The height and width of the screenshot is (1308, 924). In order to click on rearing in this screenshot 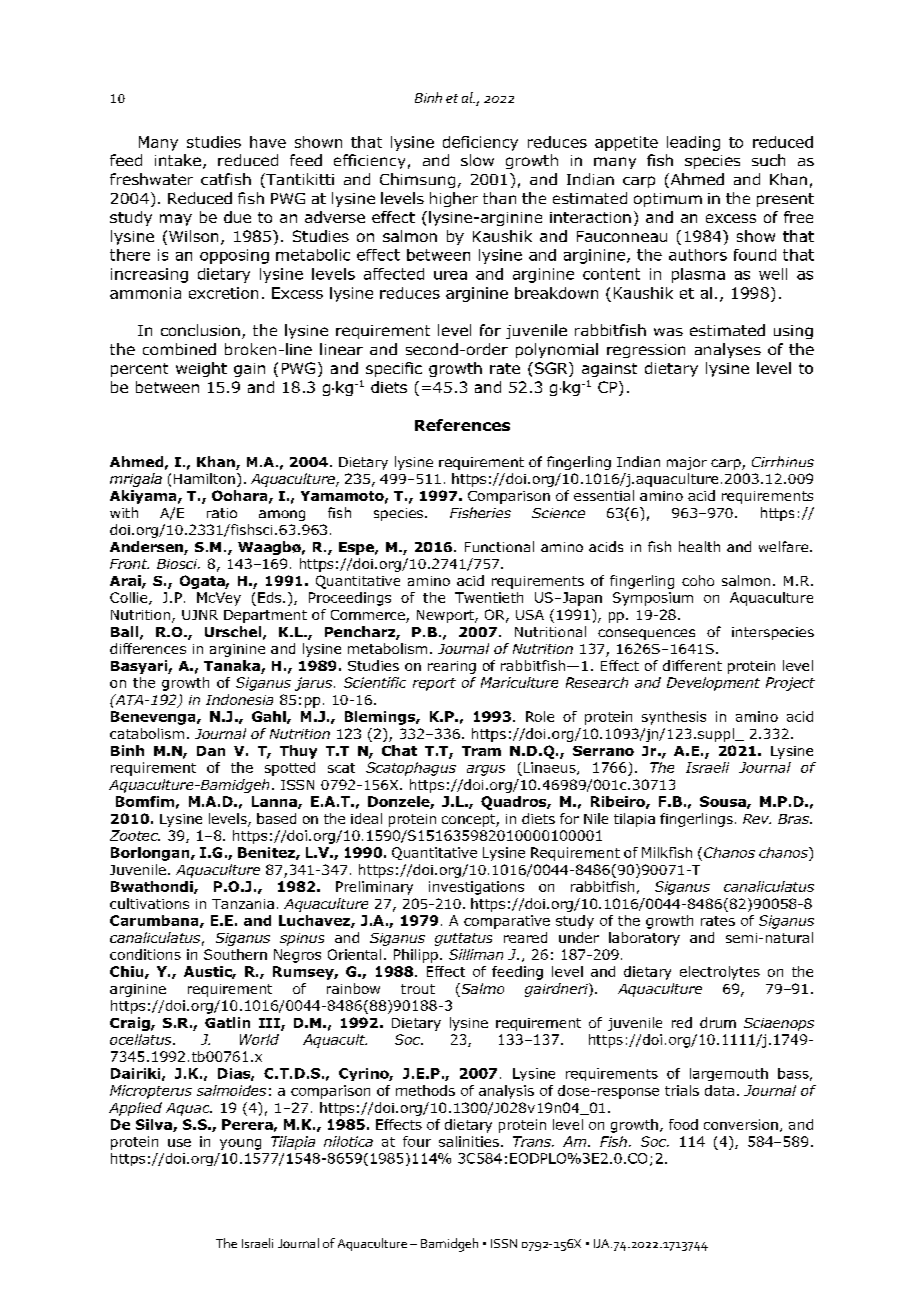, I will do `click(452, 667)`.
